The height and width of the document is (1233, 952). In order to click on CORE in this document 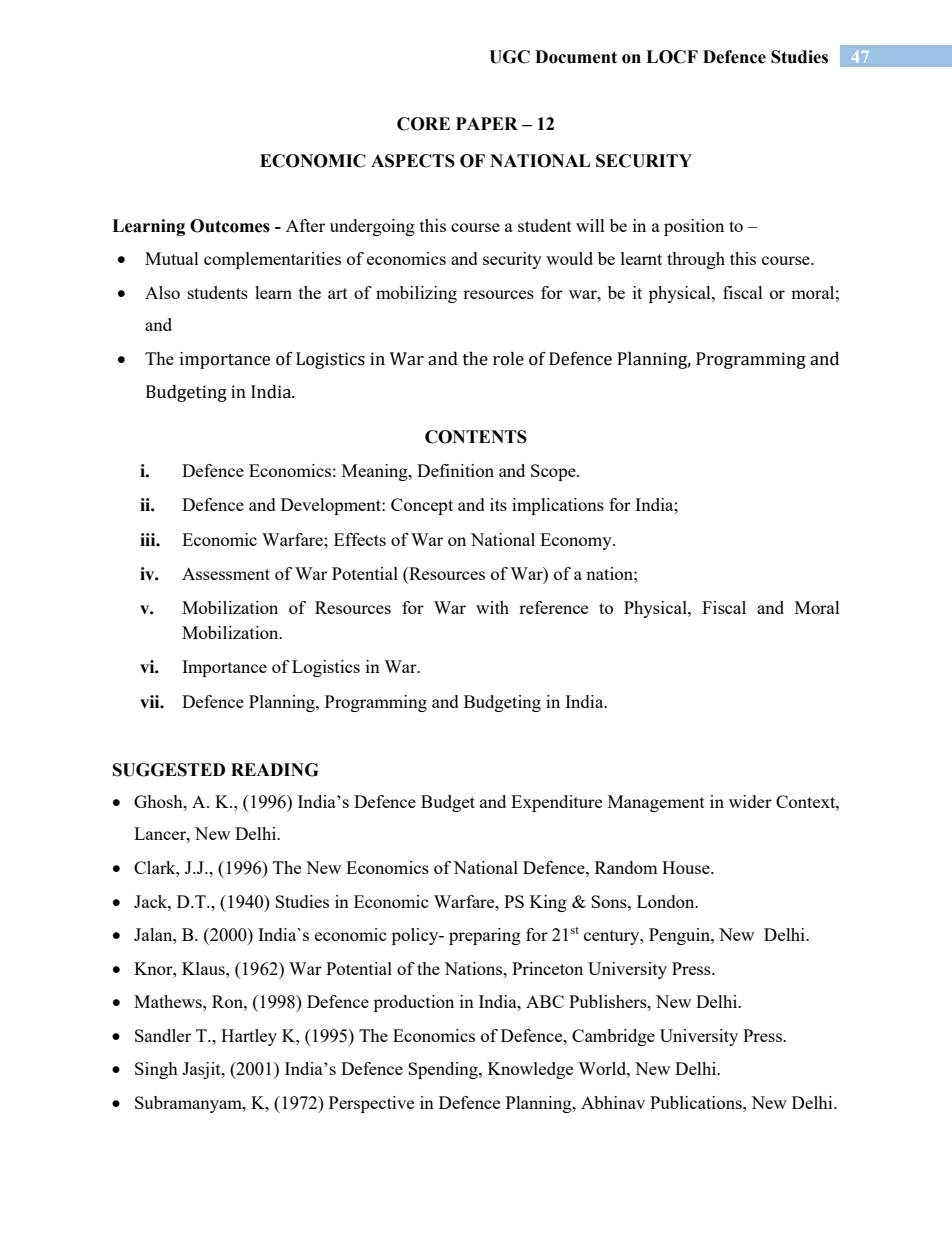, I will do `click(423, 124)`.
